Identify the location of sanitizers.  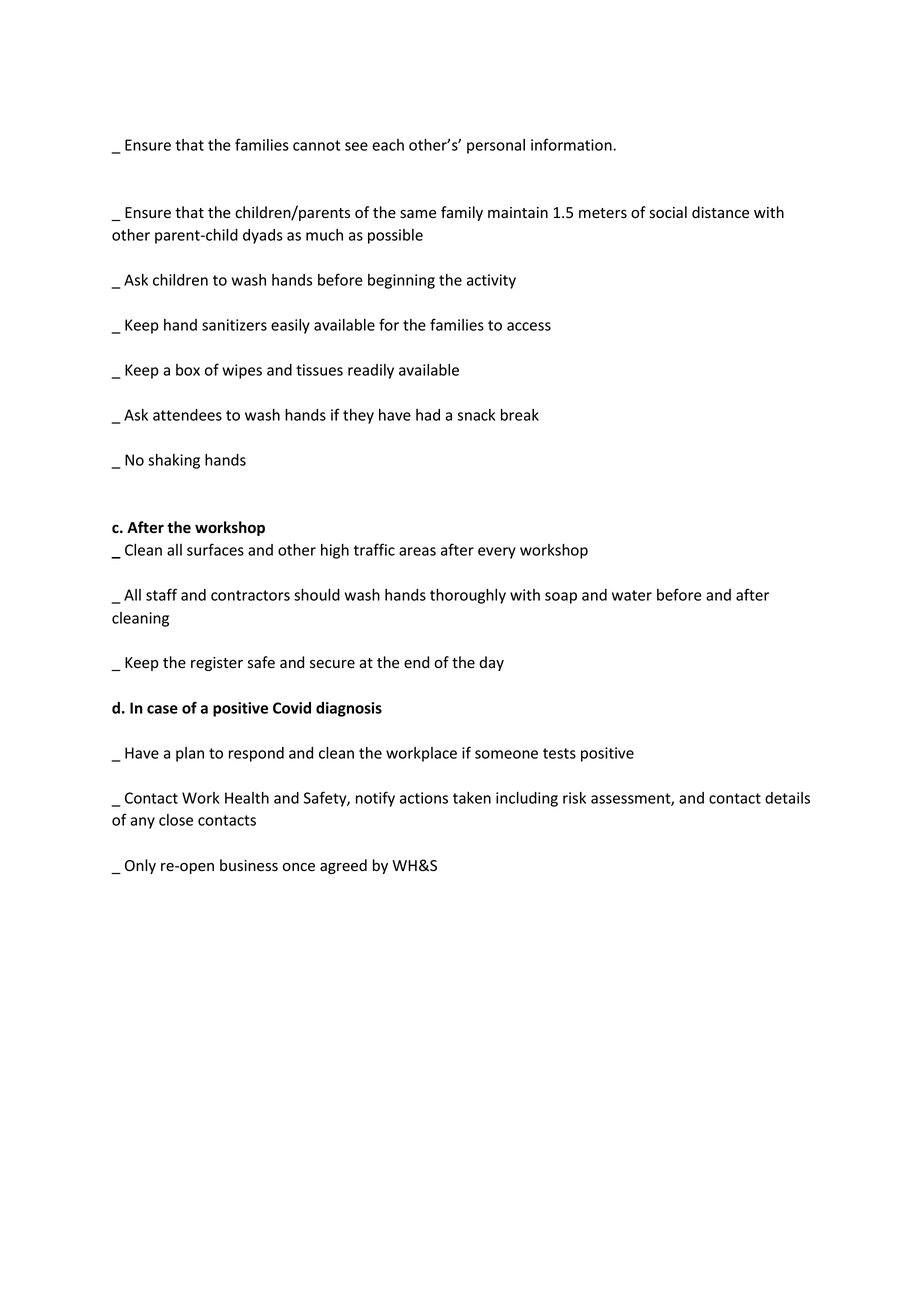
(234, 325).
